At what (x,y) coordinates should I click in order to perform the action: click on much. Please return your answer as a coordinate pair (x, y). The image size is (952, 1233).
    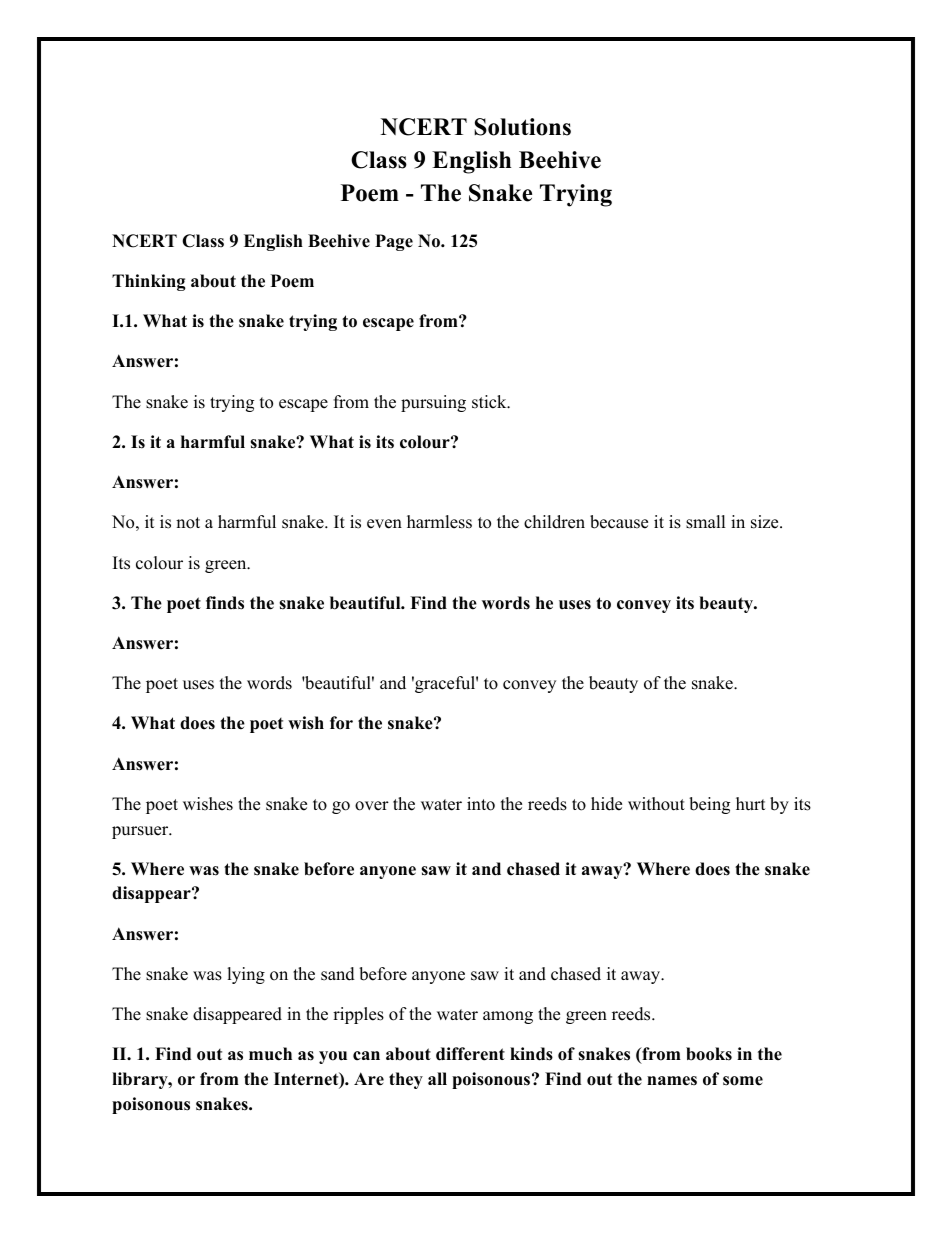
    Looking at the image, I should click on (270, 1054).
